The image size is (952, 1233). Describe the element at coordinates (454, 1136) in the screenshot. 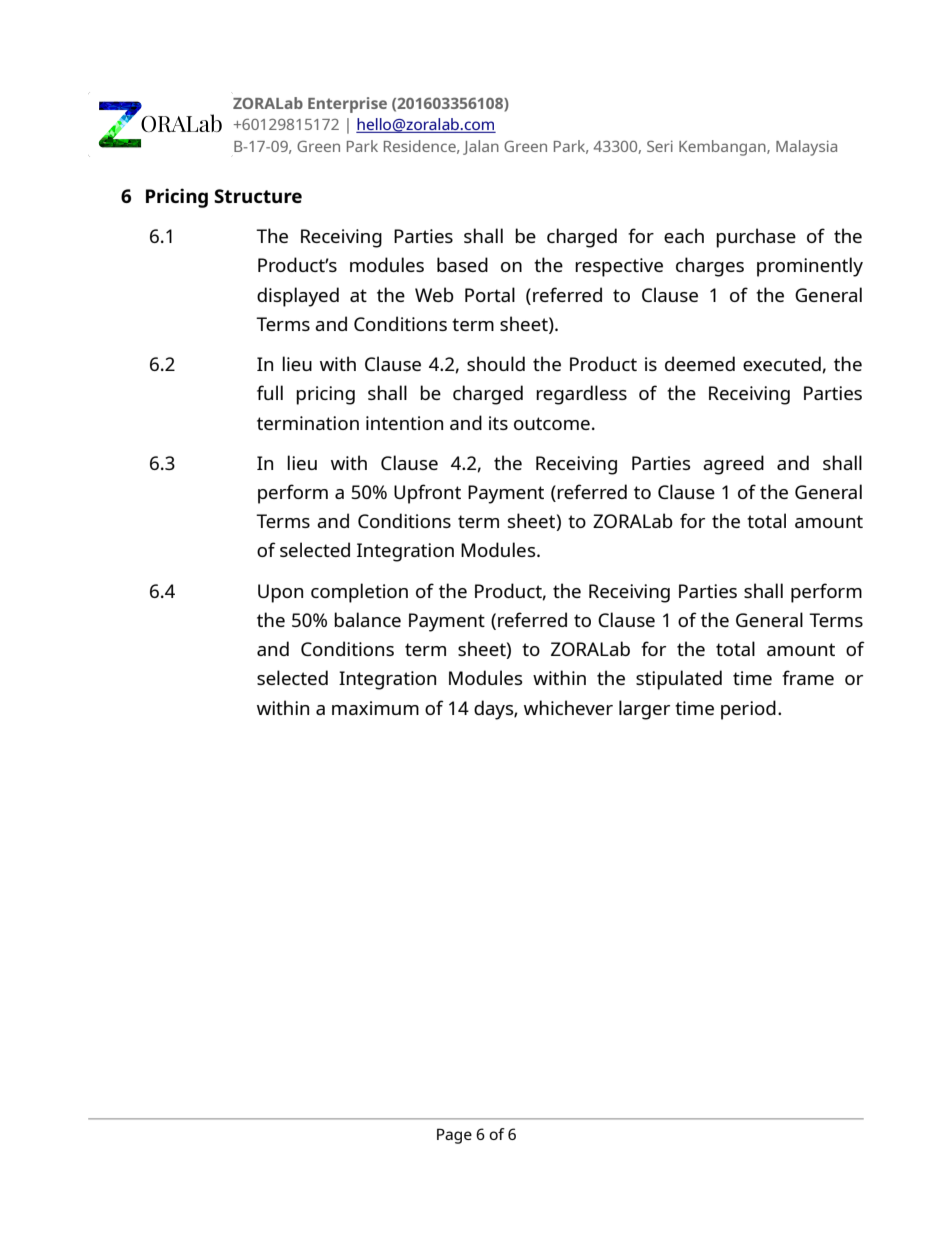

I see `Page` at that location.
